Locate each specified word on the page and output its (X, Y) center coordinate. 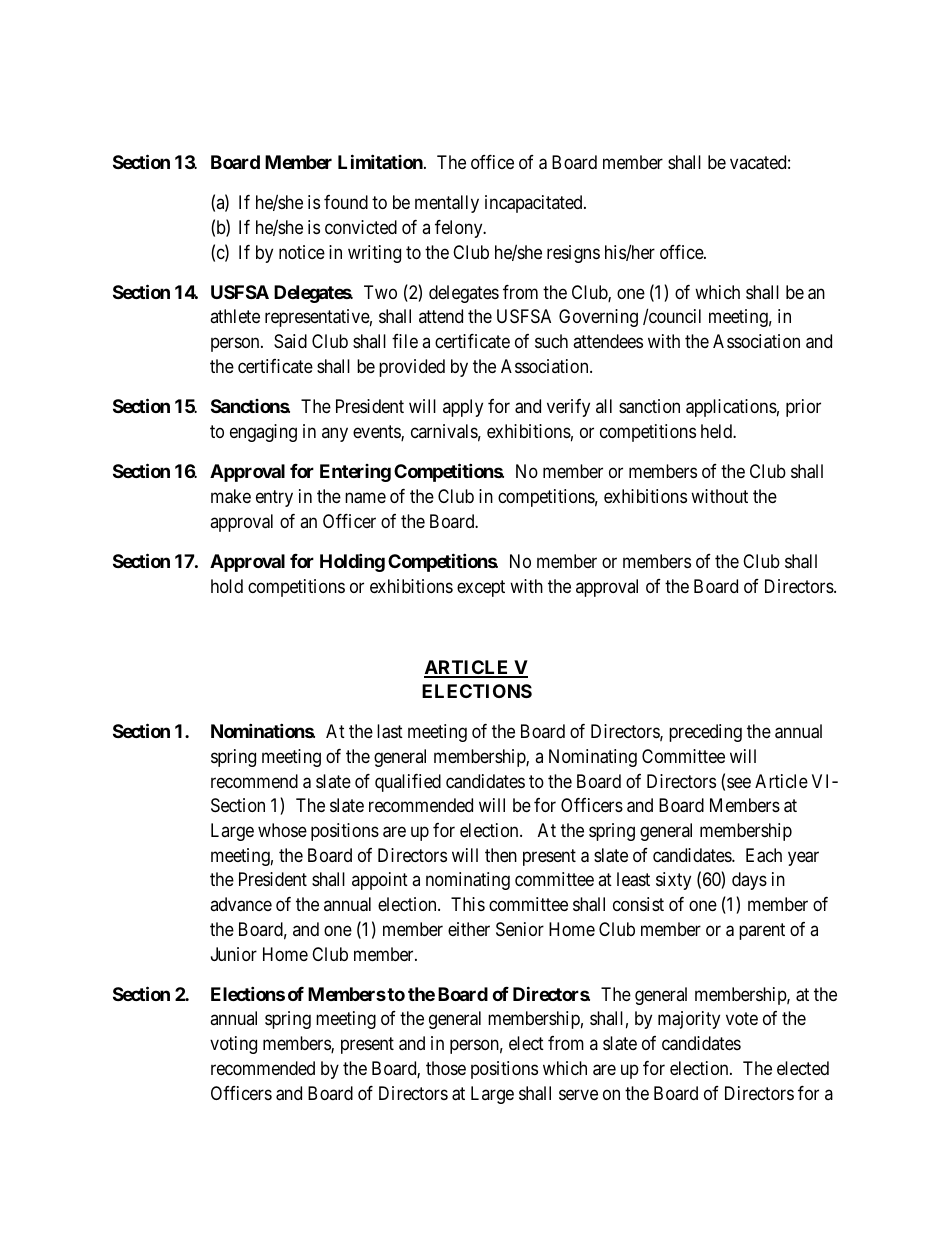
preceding (705, 733)
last (390, 731)
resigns (573, 254)
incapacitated (535, 204)
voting (233, 1045)
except (481, 588)
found (346, 202)
